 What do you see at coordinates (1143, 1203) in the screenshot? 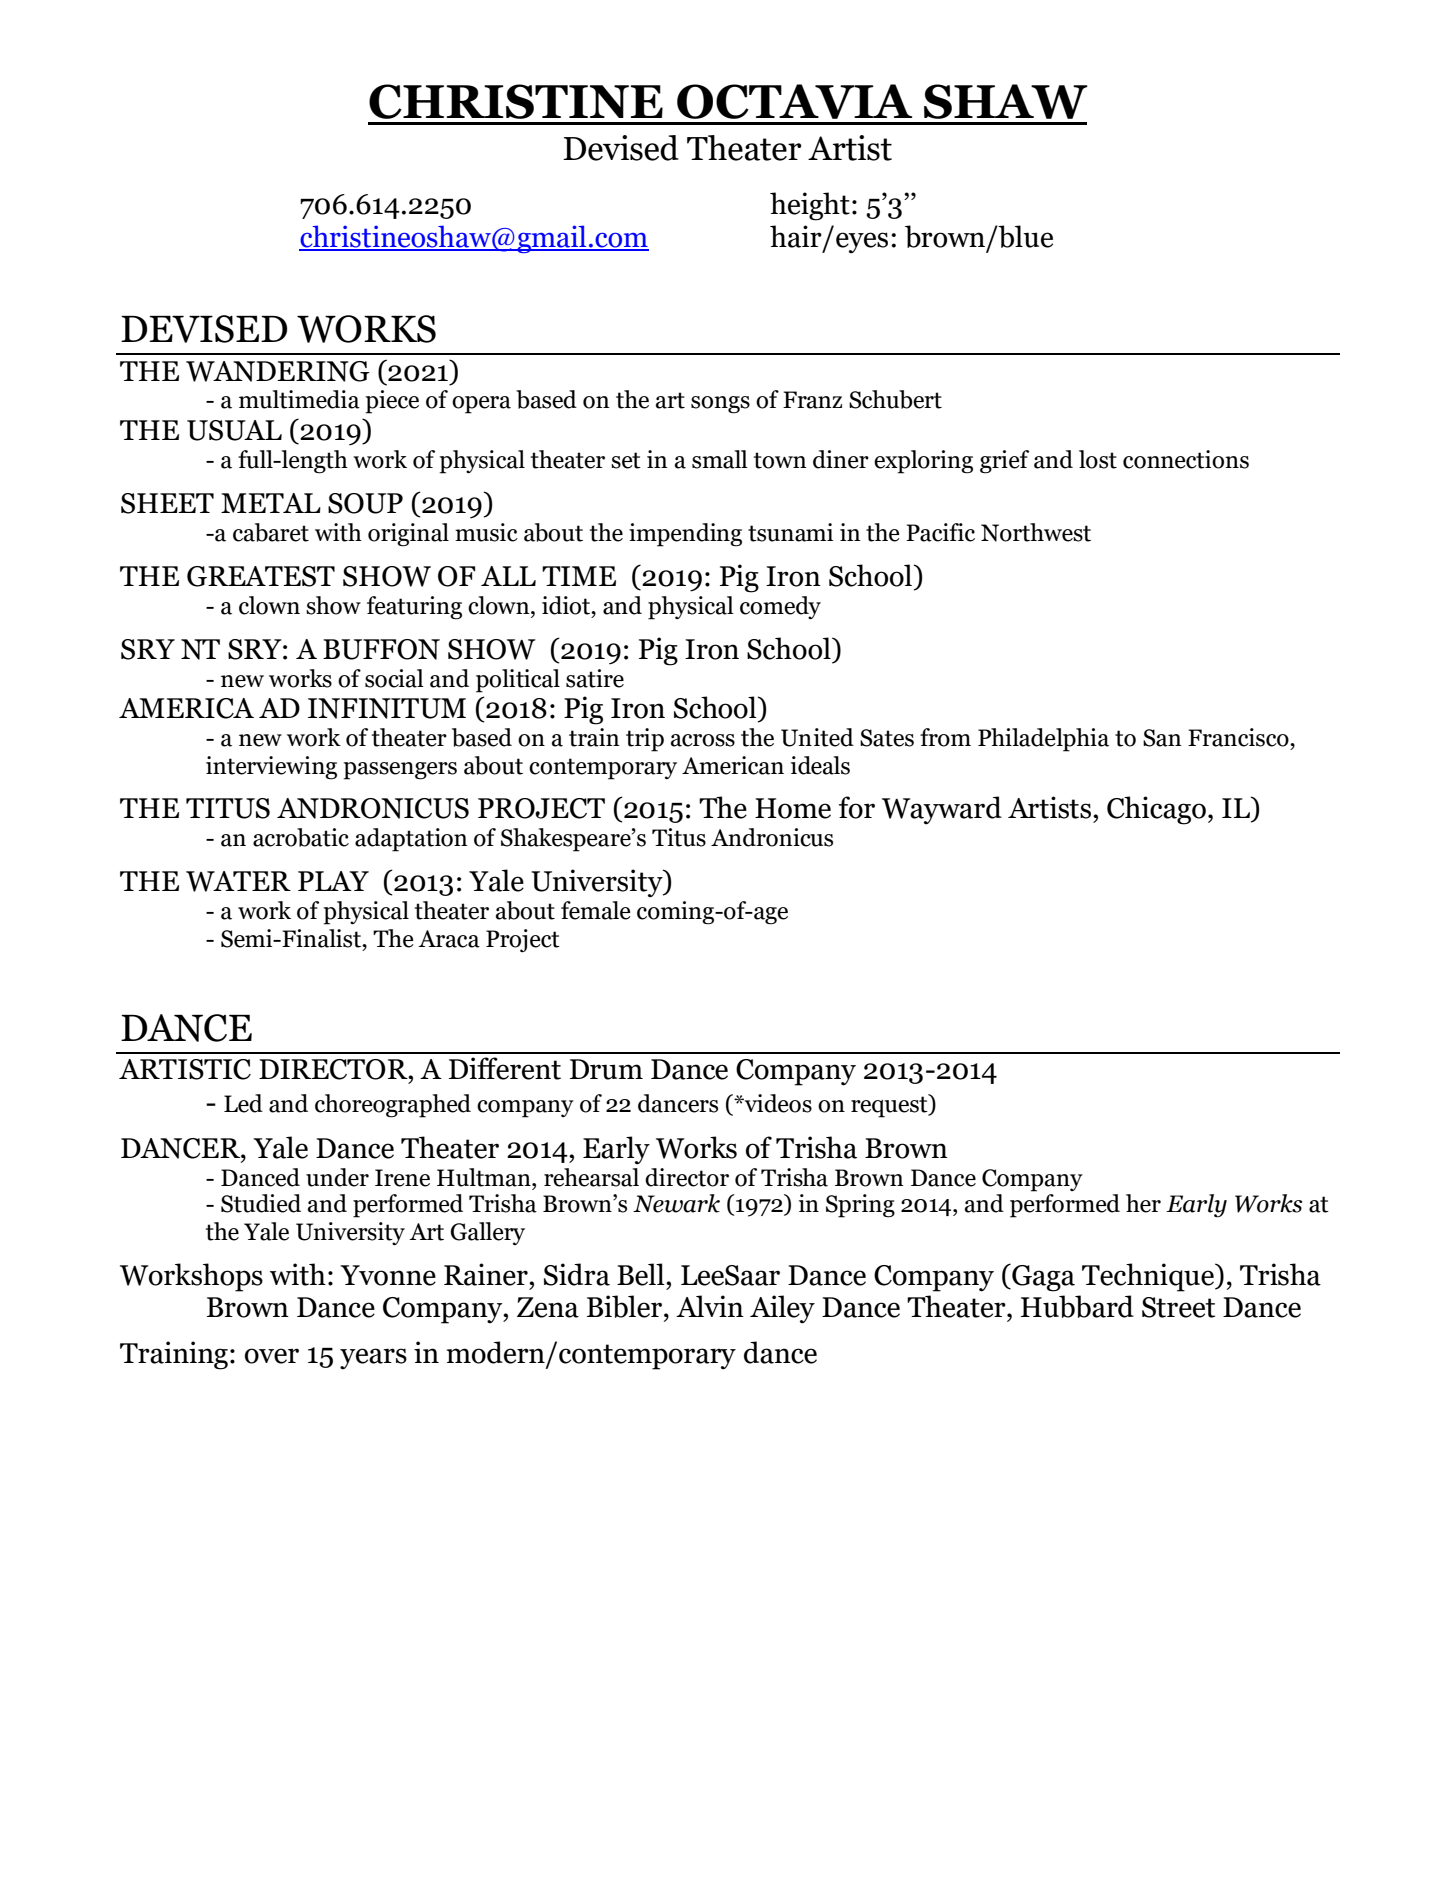
I see `her` at bounding box center [1143, 1203].
